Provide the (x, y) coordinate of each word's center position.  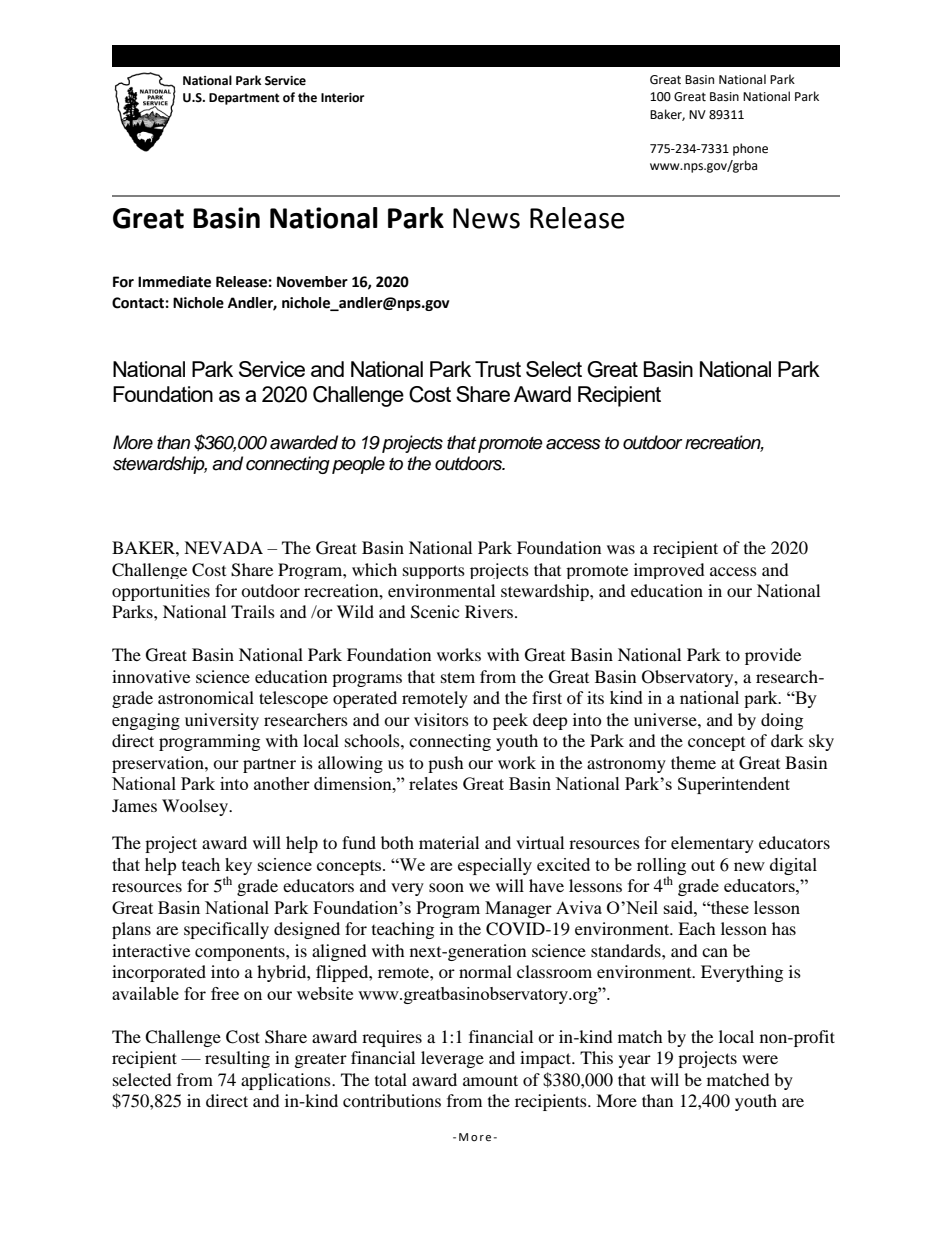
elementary (712, 844)
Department (244, 99)
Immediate (174, 282)
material (449, 842)
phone (750, 149)
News (486, 218)
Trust (498, 369)
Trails (253, 611)
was (621, 549)
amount (490, 1080)
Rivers (490, 611)
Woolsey (196, 807)
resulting (237, 1059)
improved (669, 571)
